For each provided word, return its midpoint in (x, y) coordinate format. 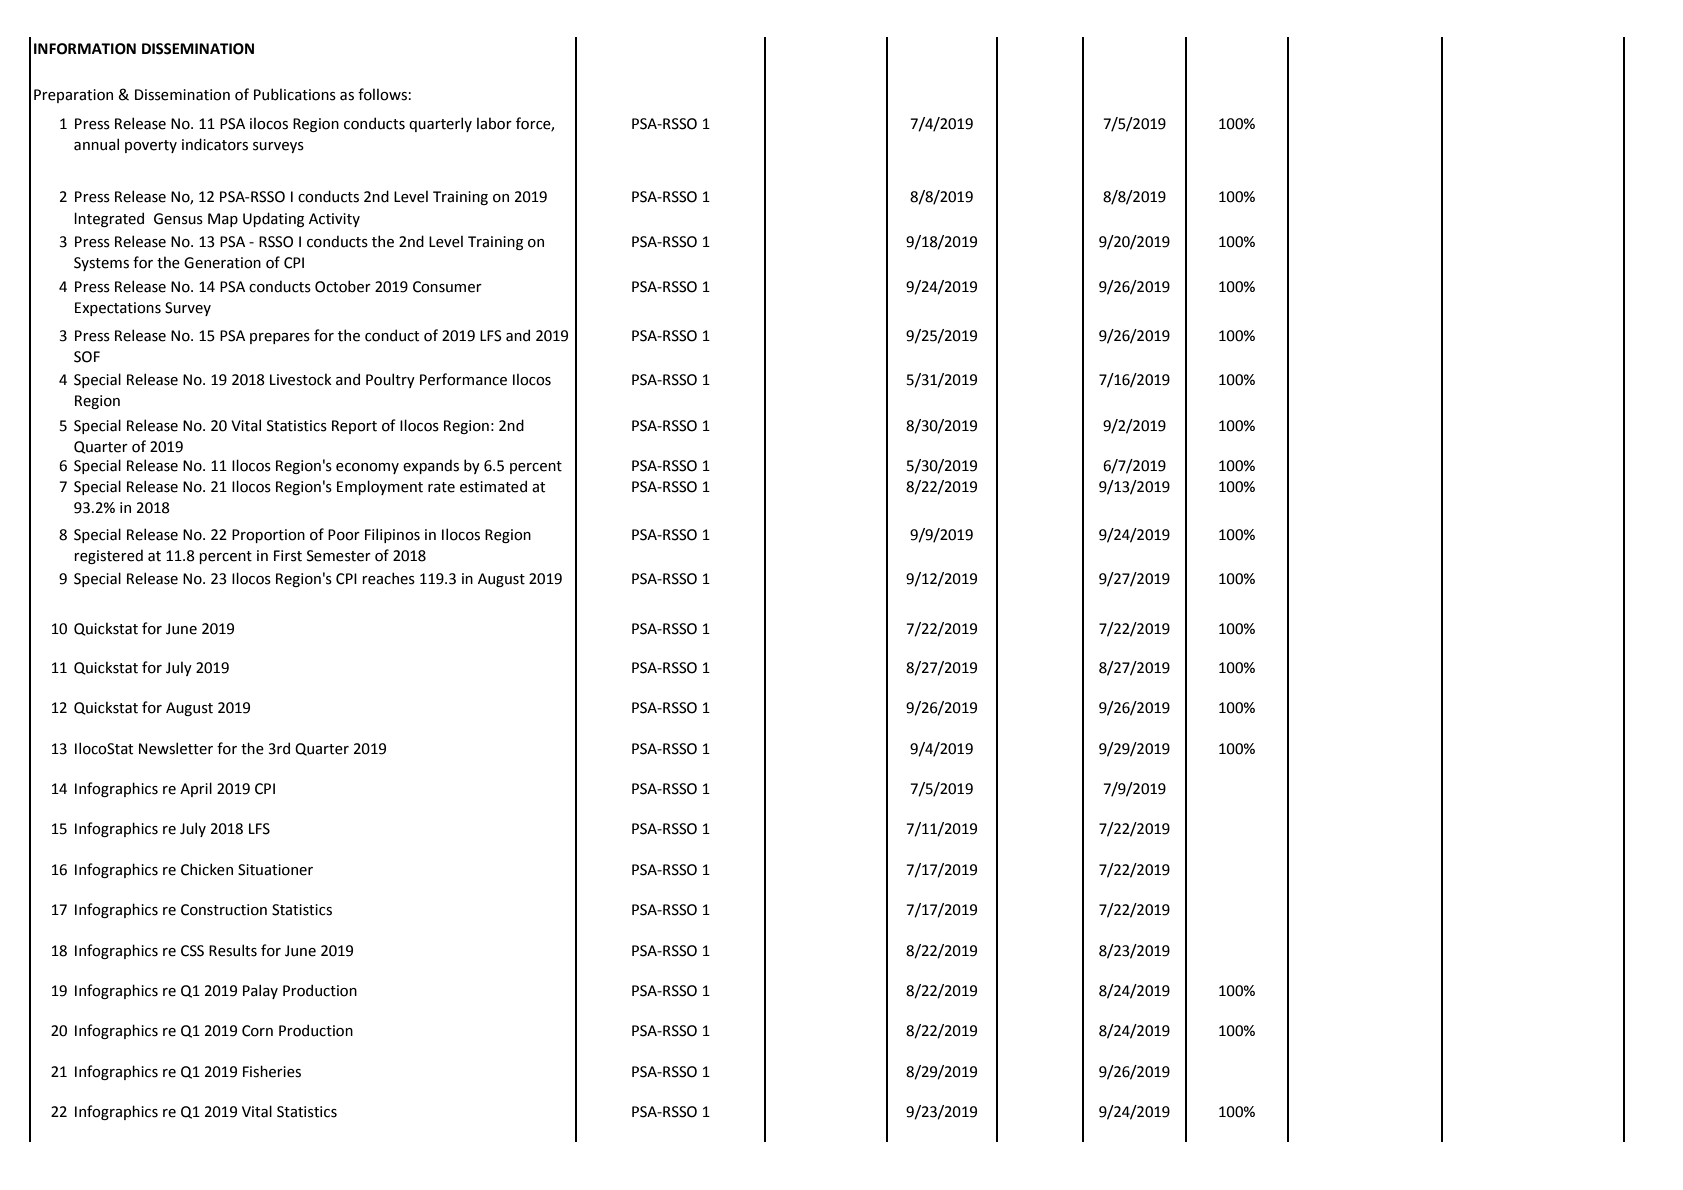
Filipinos (392, 535)
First (288, 556)
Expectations (118, 309)
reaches (388, 578)
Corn (257, 1031)
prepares (280, 338)
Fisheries (272, 1071)
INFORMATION (85, 49)
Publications (295, 94)
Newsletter (176, 748)
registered (108, 556)
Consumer (447, 287)
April (196, 789)
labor (494, 123)
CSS (192, 951)
